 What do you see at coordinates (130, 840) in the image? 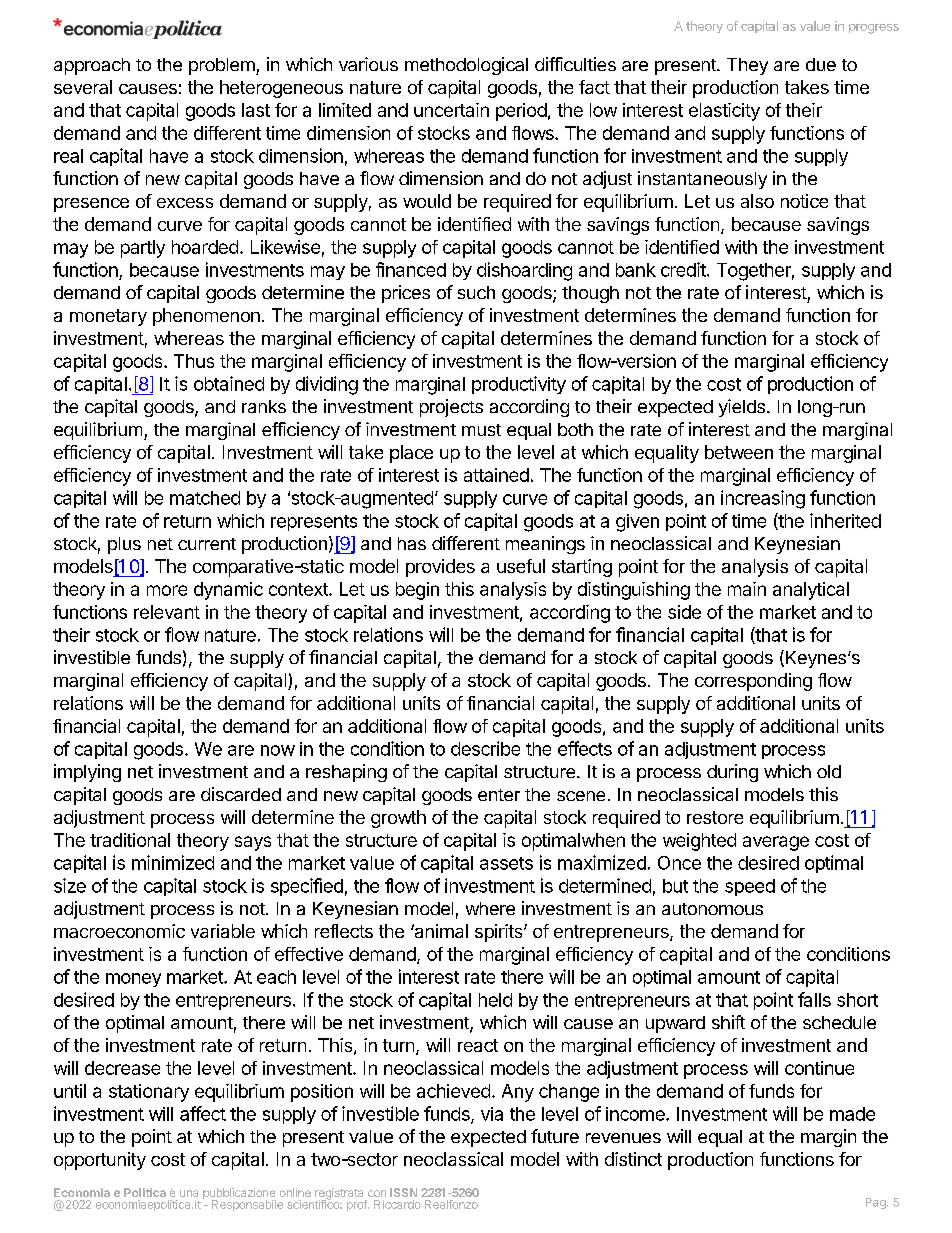
I see `traditional` at bounding box center [130, 840].
